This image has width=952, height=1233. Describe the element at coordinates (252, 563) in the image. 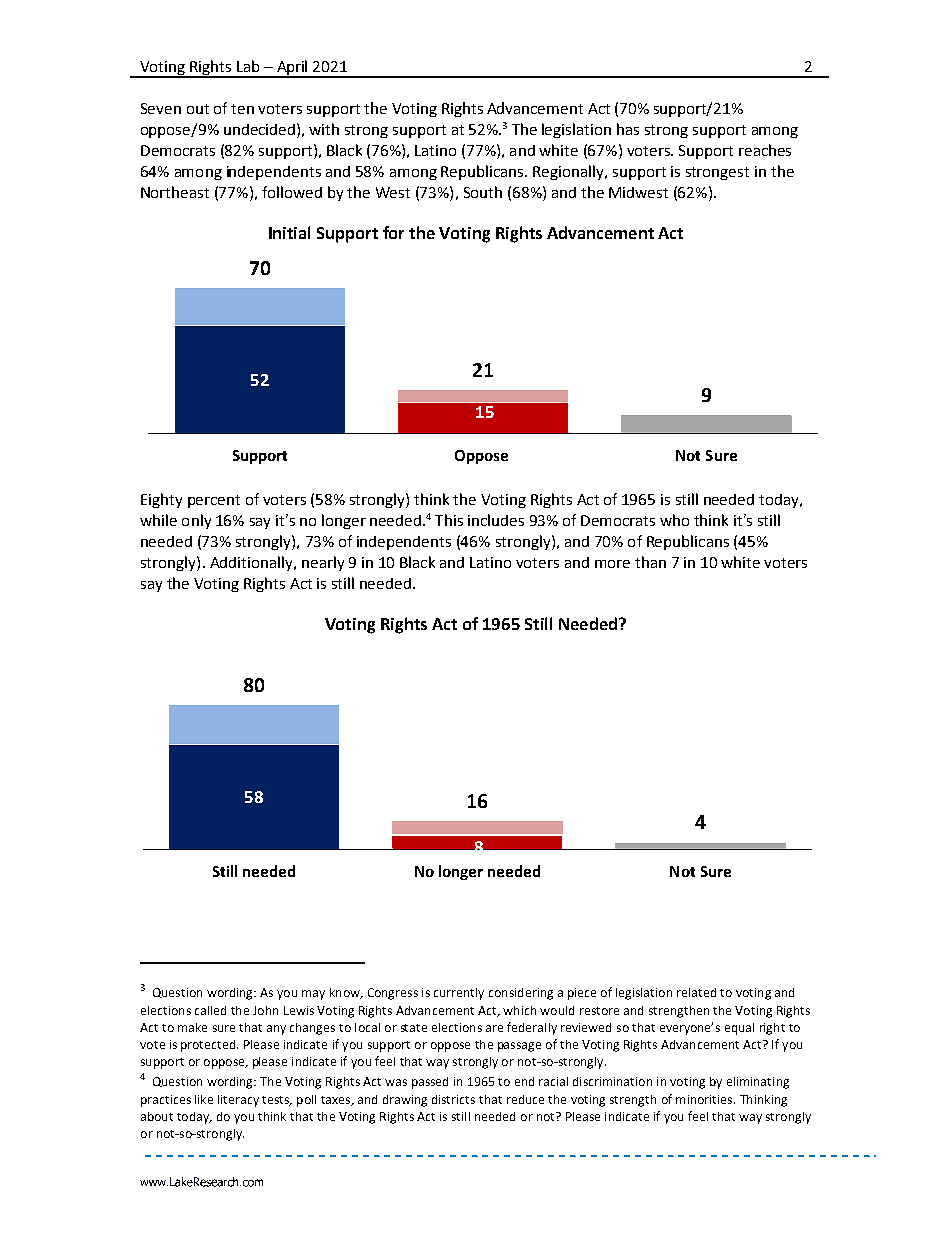

I see `Additionally` at that location.
